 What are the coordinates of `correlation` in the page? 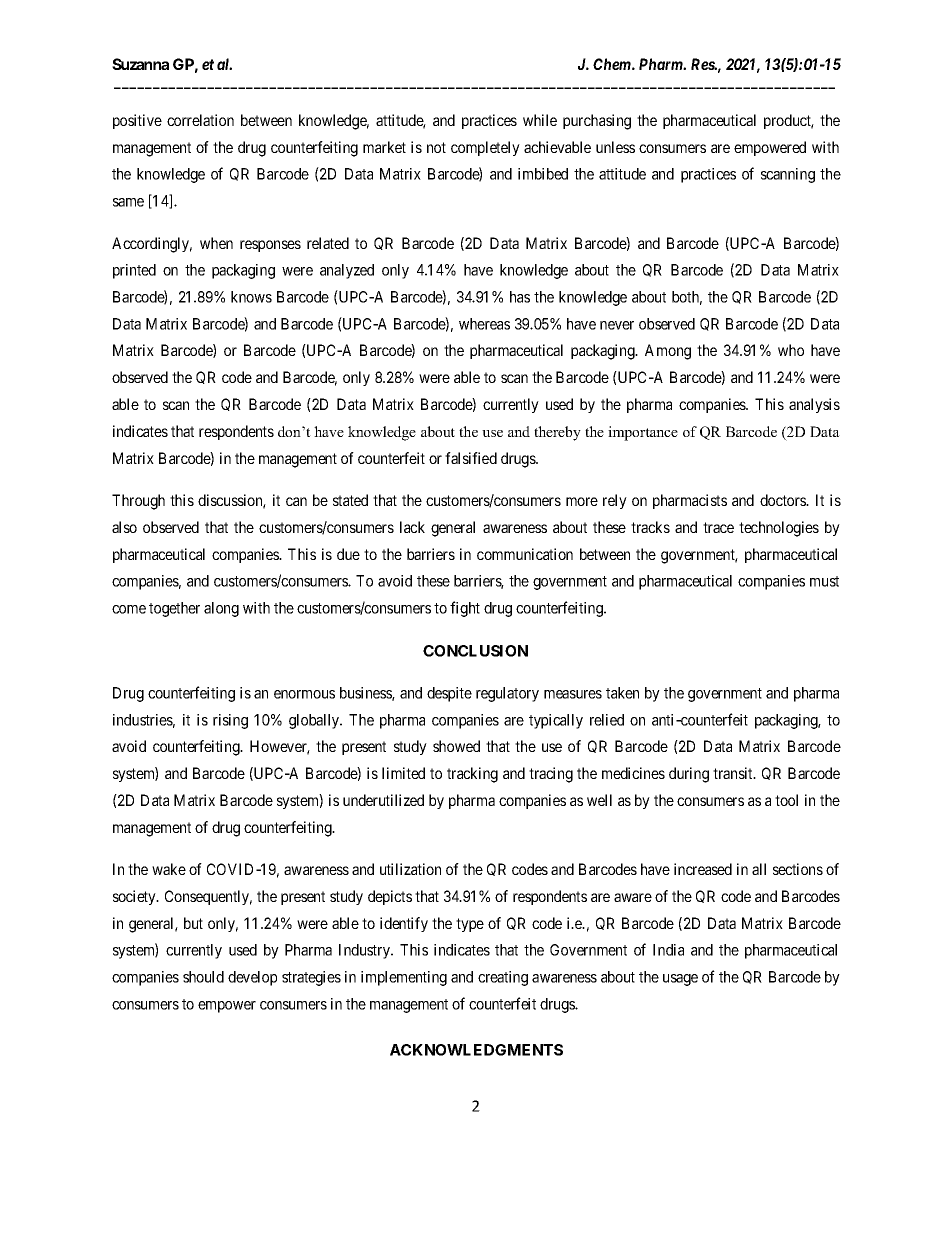 It's located at (200, 120).
